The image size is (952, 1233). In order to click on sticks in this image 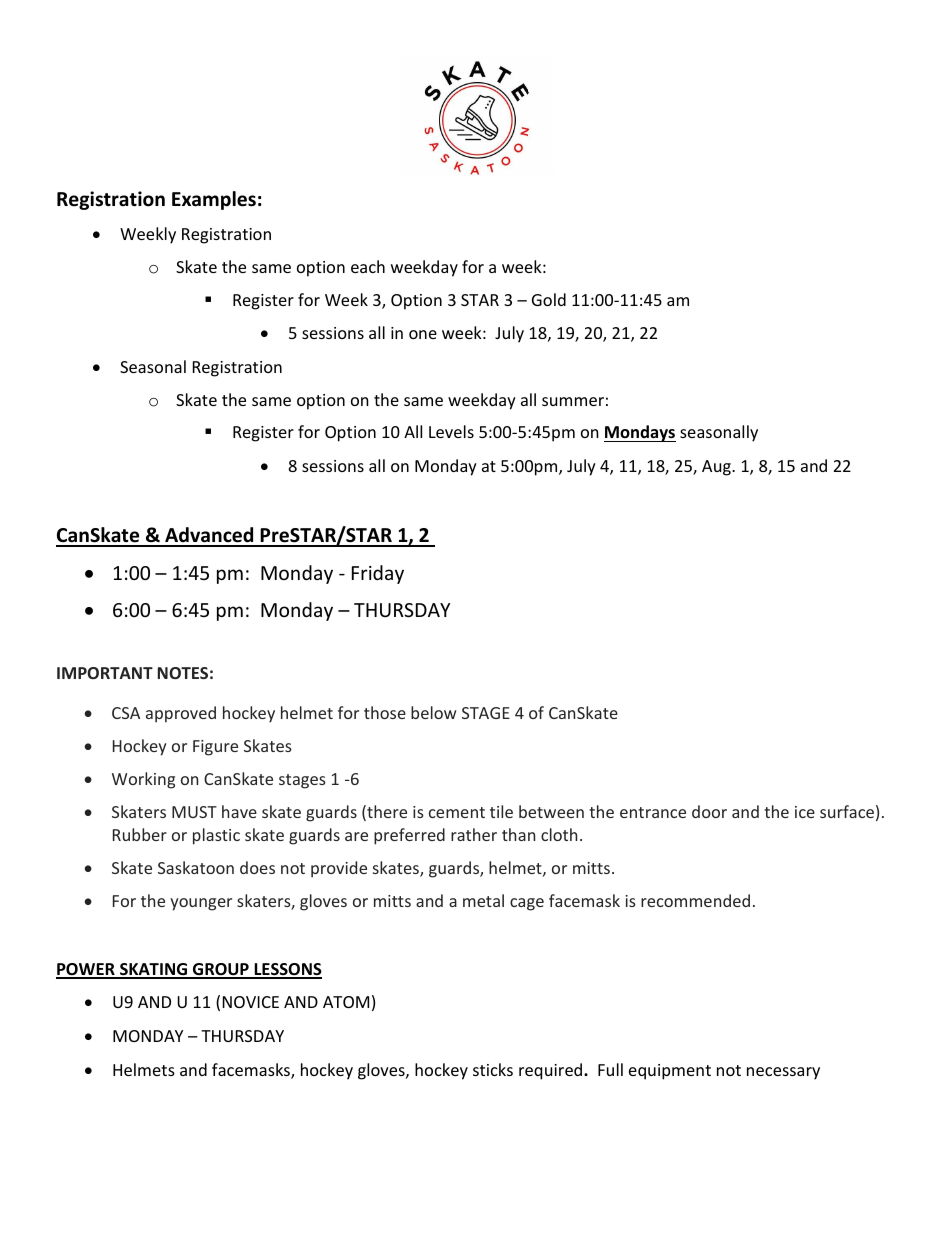, I will do `click(493, 1069)`.
